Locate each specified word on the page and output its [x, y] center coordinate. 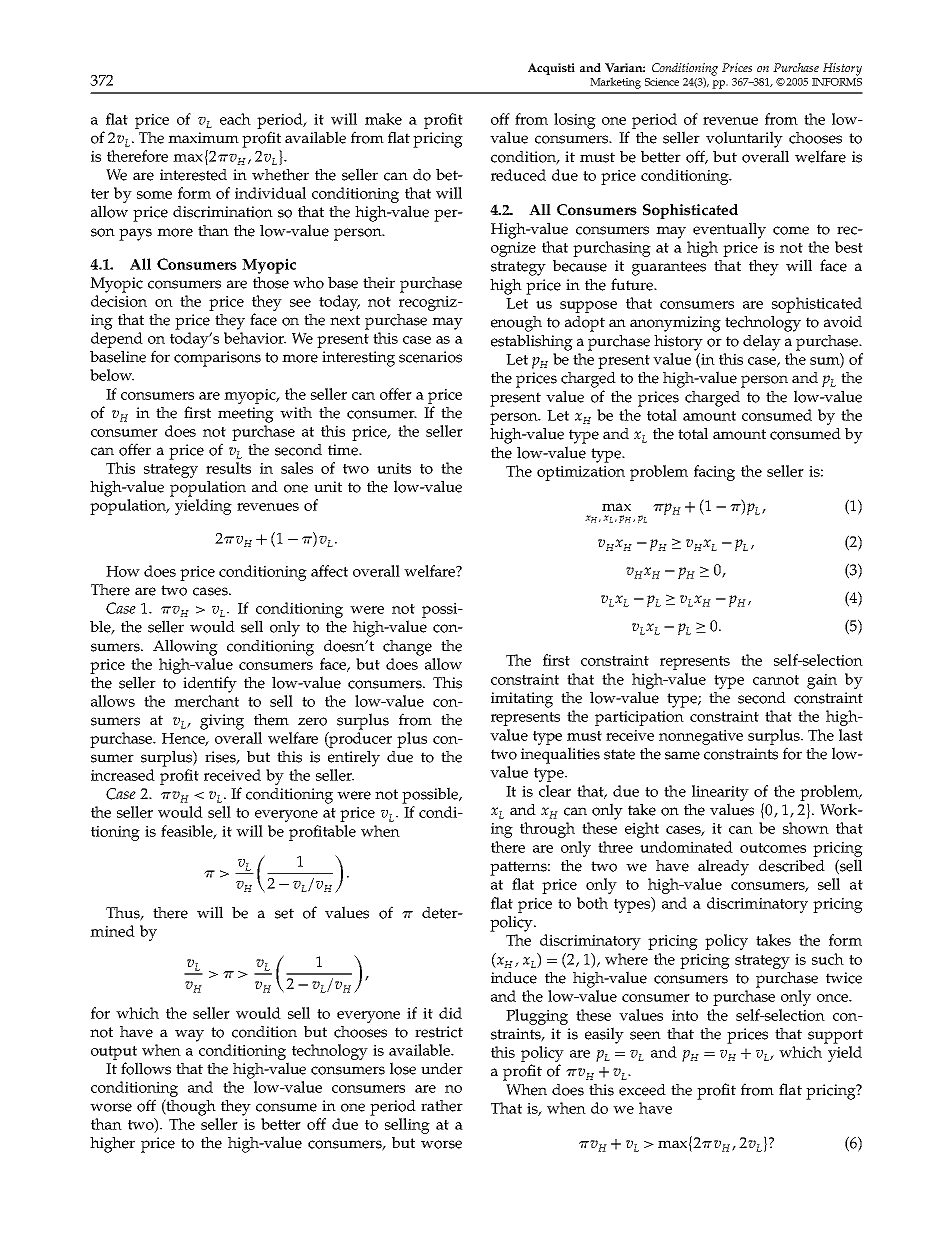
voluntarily [744, 139]
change [407, 648]
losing [575, 121]
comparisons [217, 359]
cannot [776, 680]
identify [210, 684]
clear [555, 791]
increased [123, 775]
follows [146, 1068]
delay [762, 342]
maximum [203, 137]
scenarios [430, 357]
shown [806, 828]
